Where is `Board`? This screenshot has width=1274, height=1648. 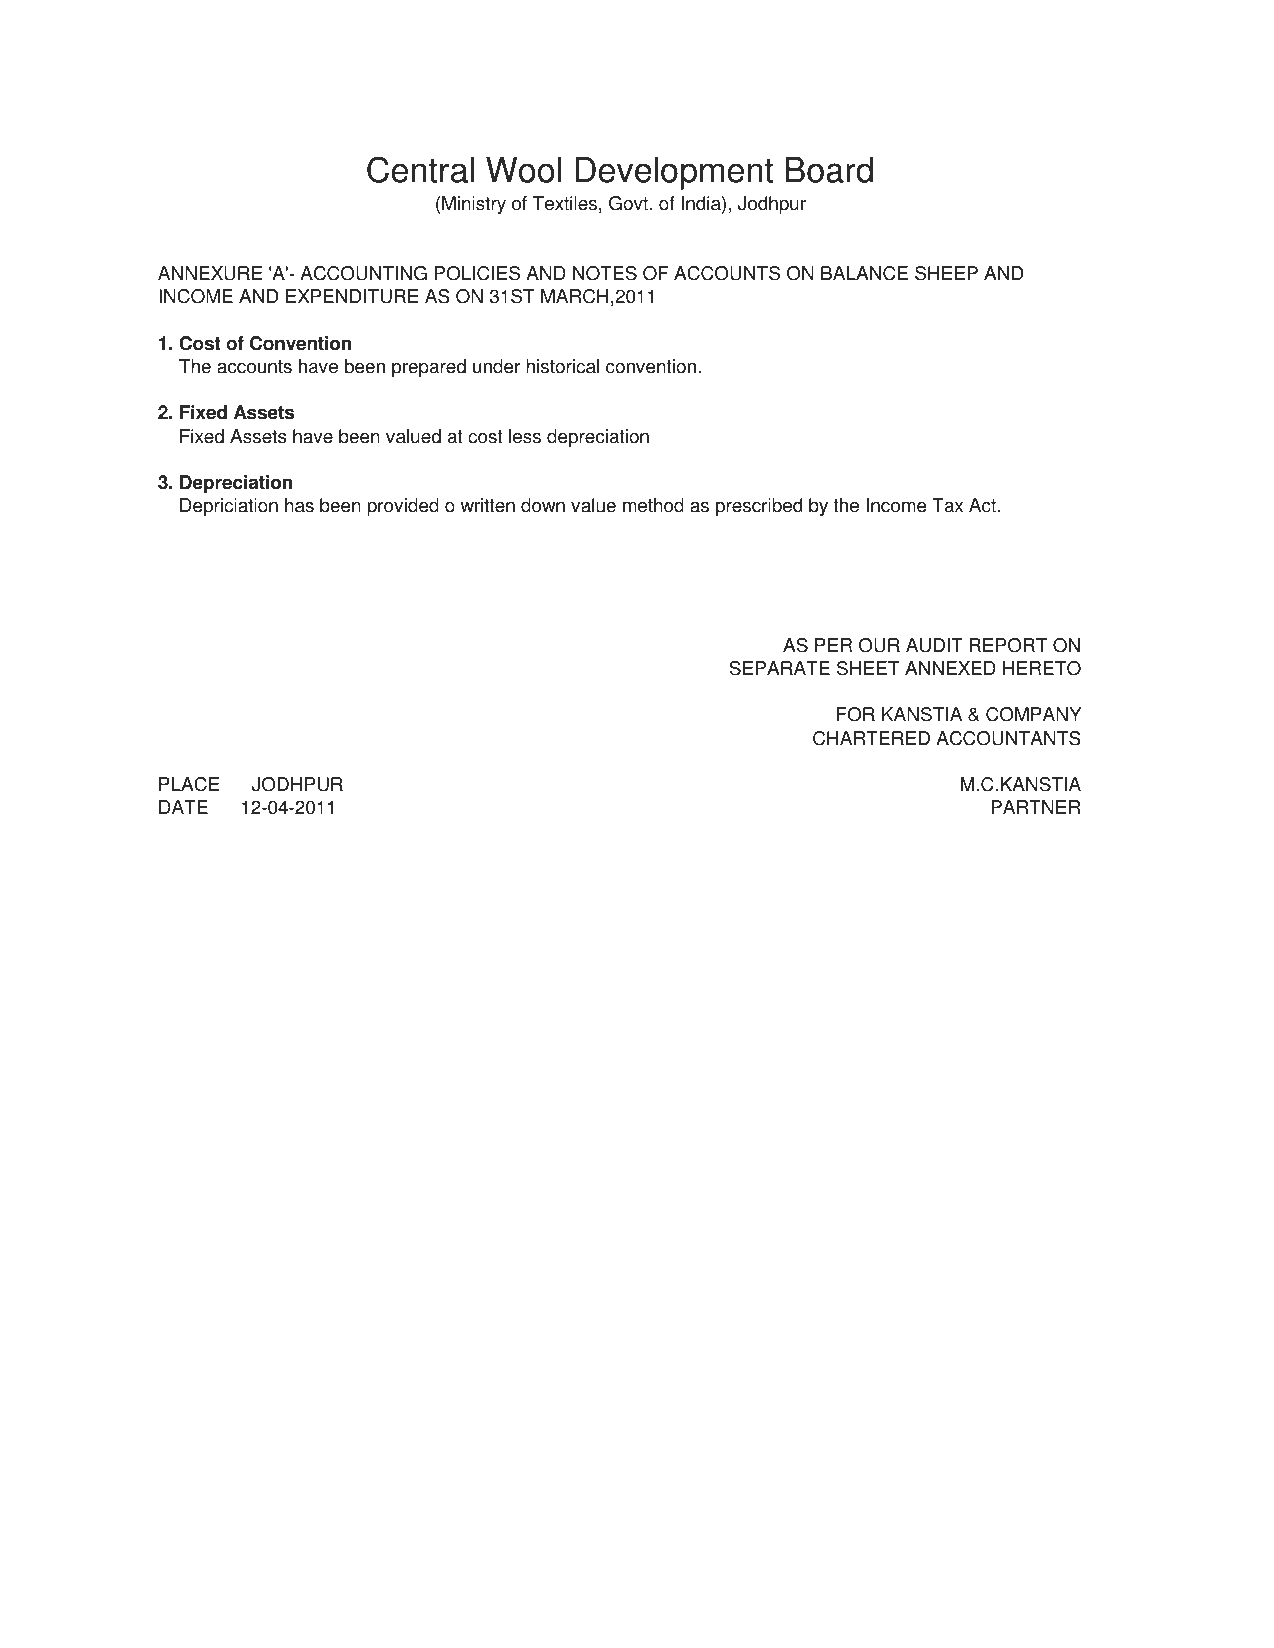
Board is located at coordinates (829, 170).
